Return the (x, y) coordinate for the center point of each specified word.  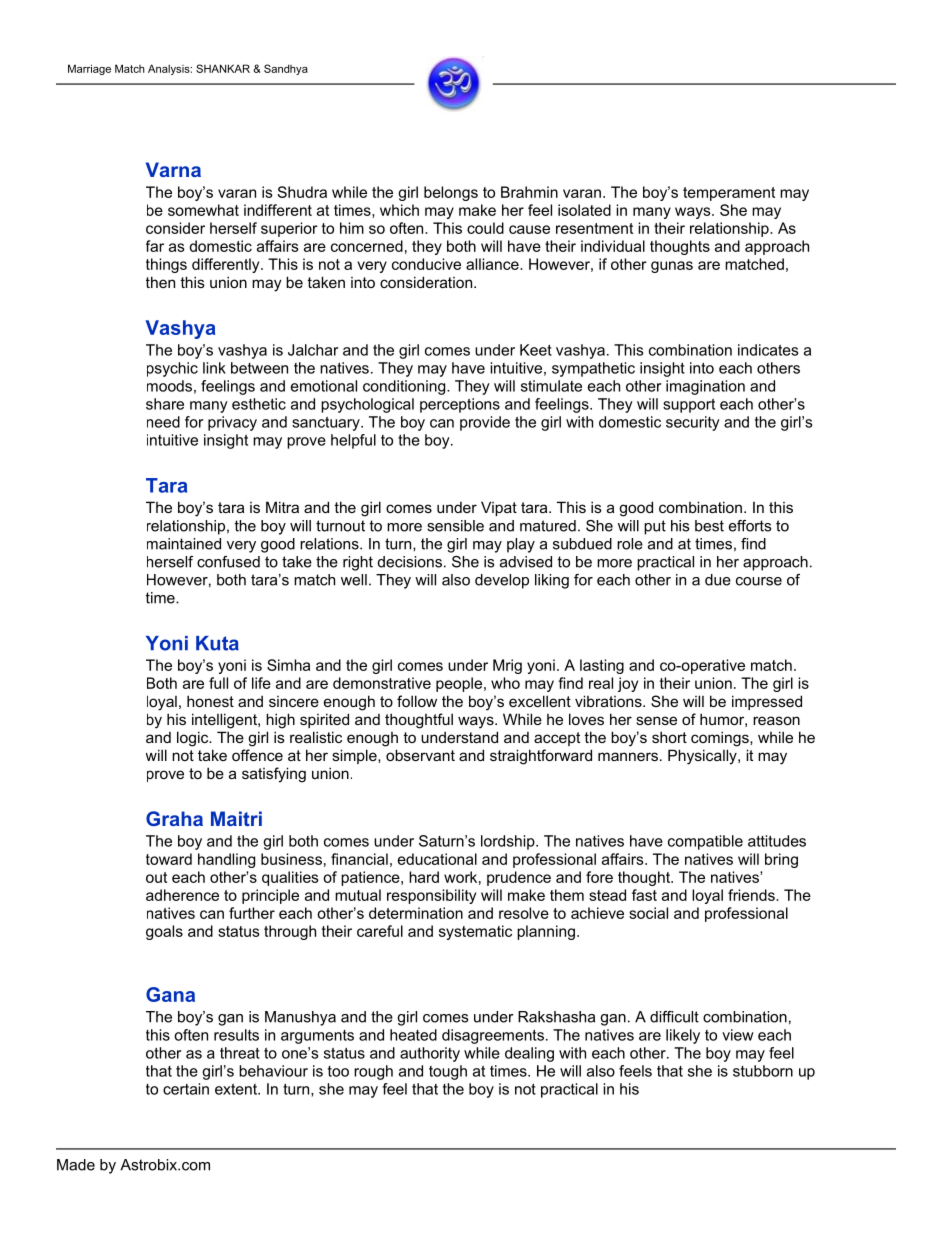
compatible (705, 842)
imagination (705, 387)
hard (424, 877)
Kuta (217, 643)
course (759, 581)
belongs (451, 193)
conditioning (405, 387)
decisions (410, 562)
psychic (172, 369)
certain (186, 1089)
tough (448, 1072)
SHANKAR (223, 68)
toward (169, 859)
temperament (729, 194)
